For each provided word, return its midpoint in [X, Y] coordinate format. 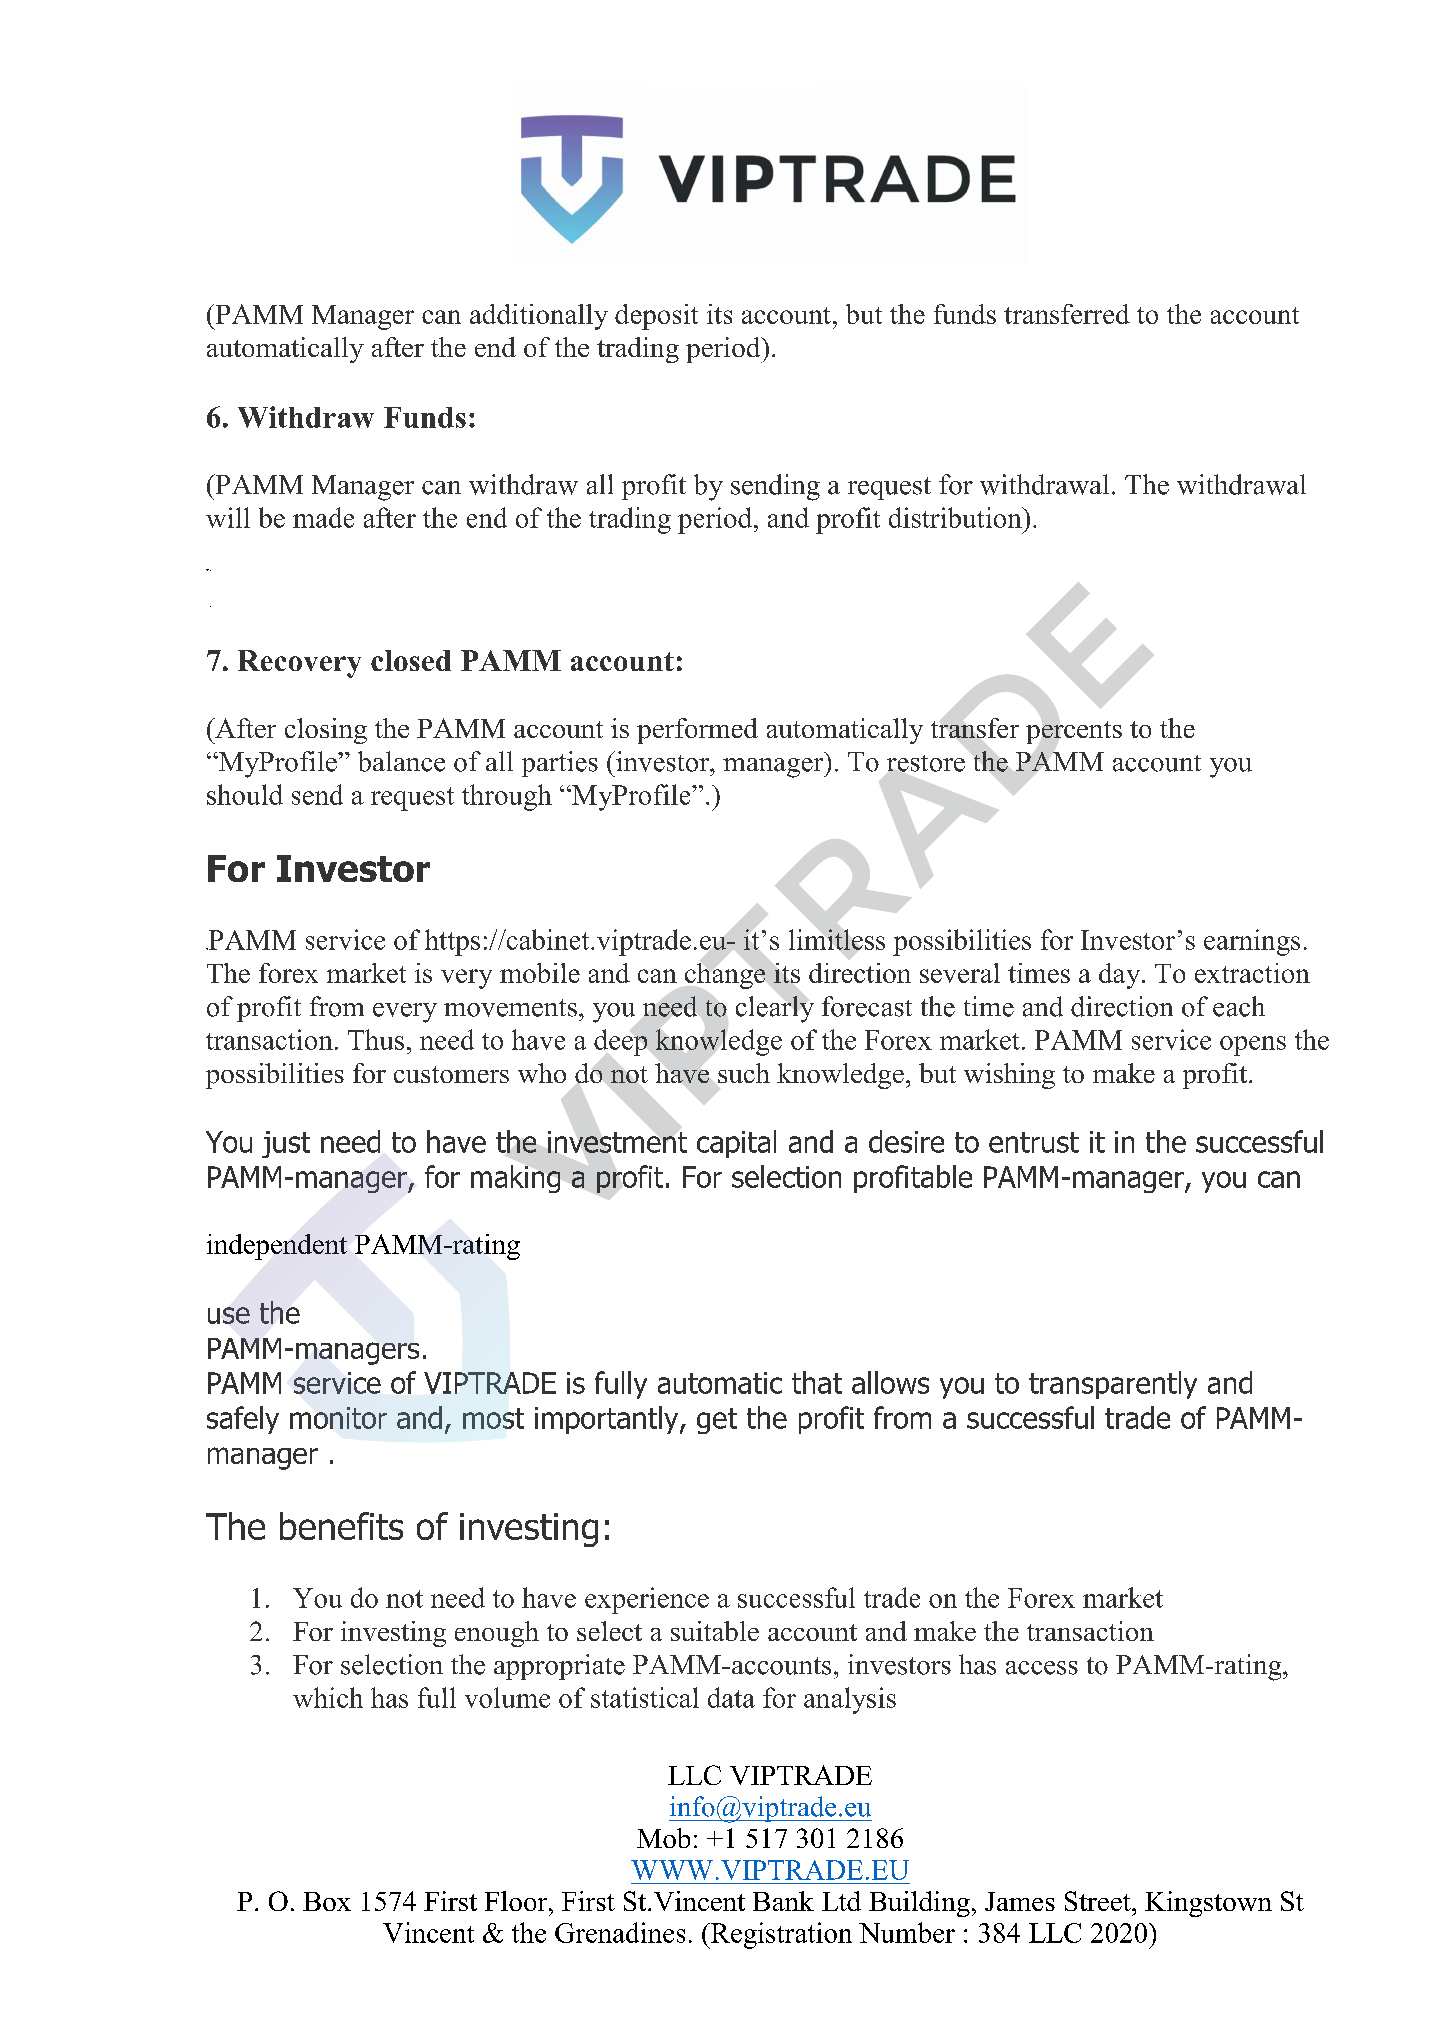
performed [697, 731]
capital [736, 1144]
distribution [956, 517]
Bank [783, 1901]
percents [1074, 732]
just [286, 1144]
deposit [656, 317]
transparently [1113, 1385]
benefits [341, 1526]
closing [326, 731]
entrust [1034, 1142]
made [323, 517]
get [717, 1421]
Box [327, 1901]
